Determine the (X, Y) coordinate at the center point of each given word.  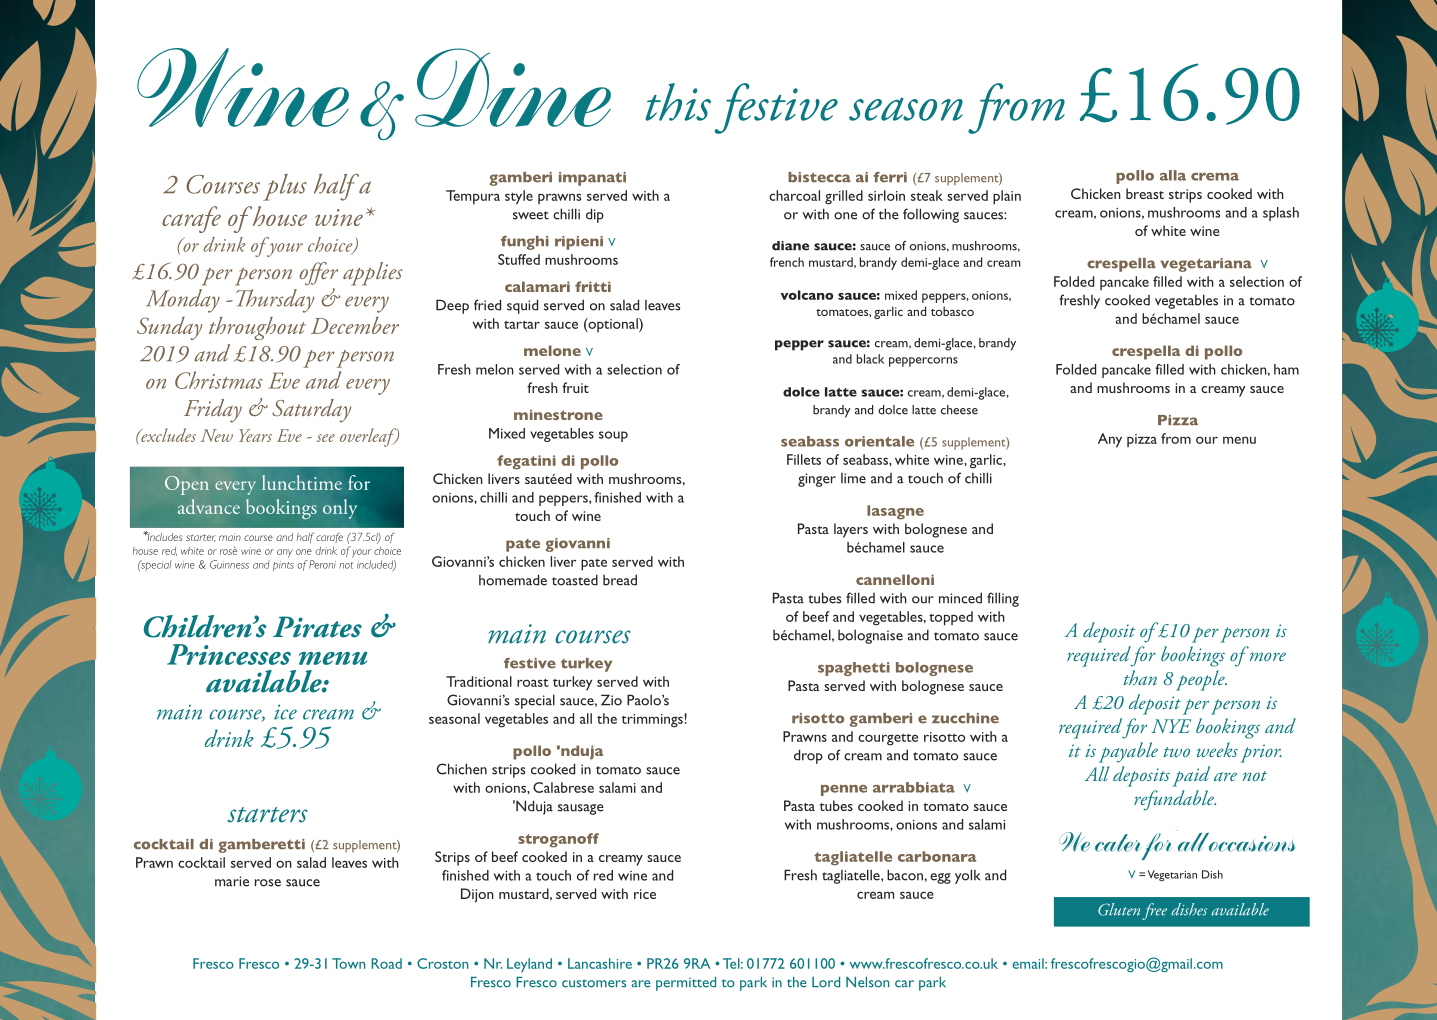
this (678, 102)
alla (1173, 175)
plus (285, 187)
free (1154, 911)
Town (348, 963)
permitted (686, 984)
